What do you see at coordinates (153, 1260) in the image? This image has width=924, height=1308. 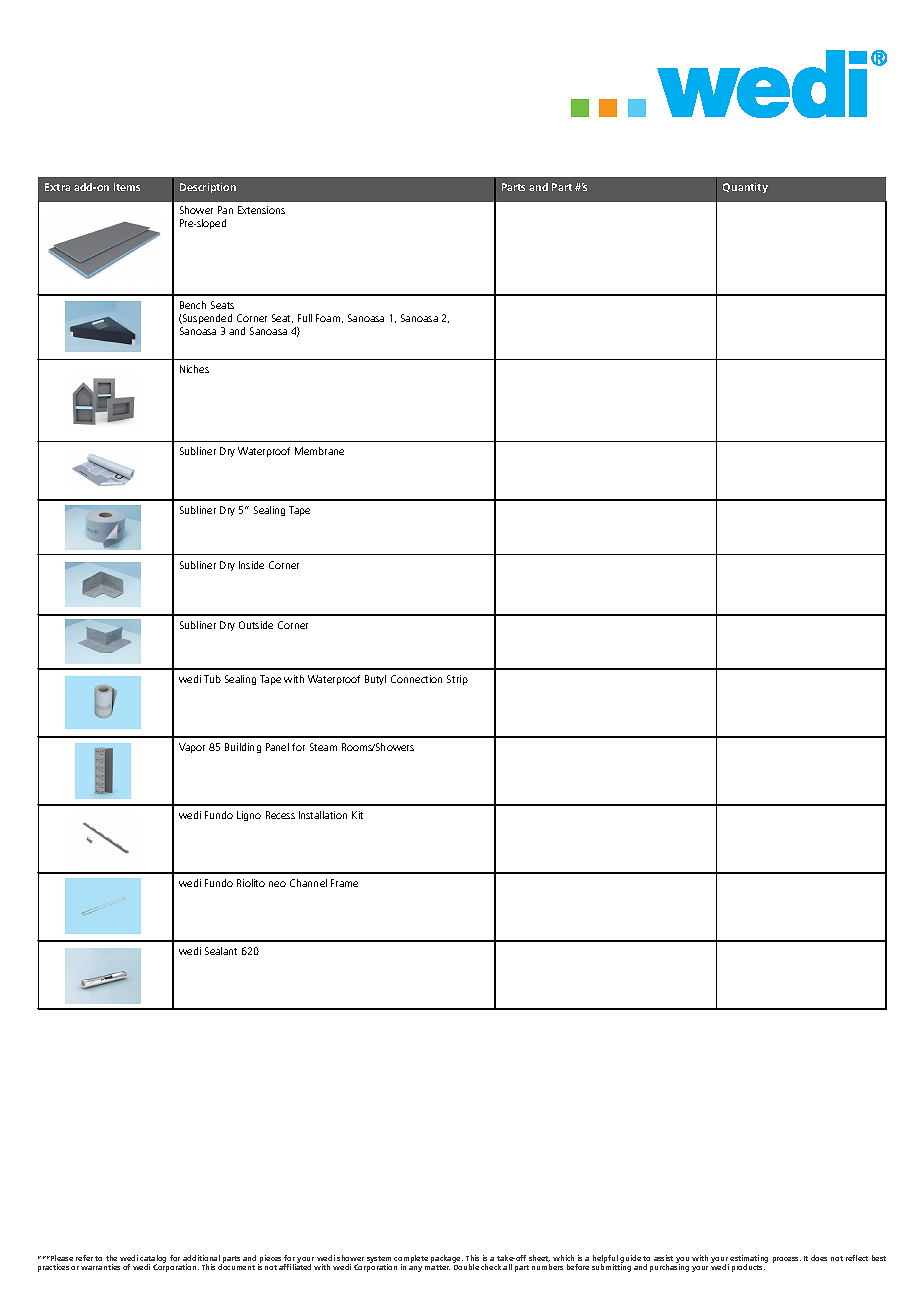 I see `catalog` at bounding box center [153, 1260].
